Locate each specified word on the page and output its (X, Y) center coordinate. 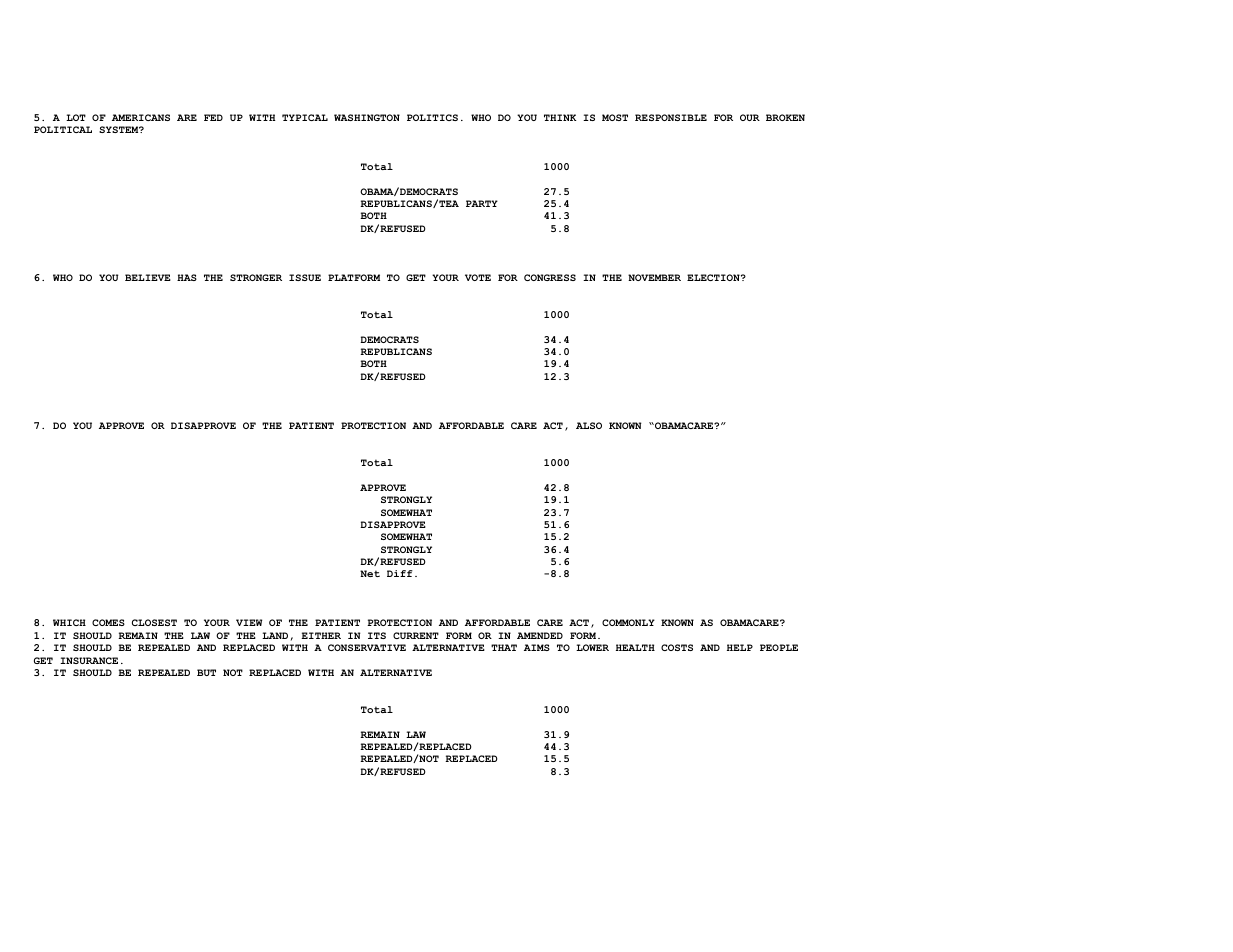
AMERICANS (141, 117)
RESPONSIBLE (671, 117)
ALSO (589, 425)
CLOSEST (154, 622)
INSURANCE (89, 660)
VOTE (478, 277)
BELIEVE (148, 277)
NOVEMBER (654, 277)
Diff (400, 573)
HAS (187, 277)
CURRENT (416, 635)
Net (370, 573)
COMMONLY (628, 622)
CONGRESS (550, 277)
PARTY (482, 203)
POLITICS (432, 117)
